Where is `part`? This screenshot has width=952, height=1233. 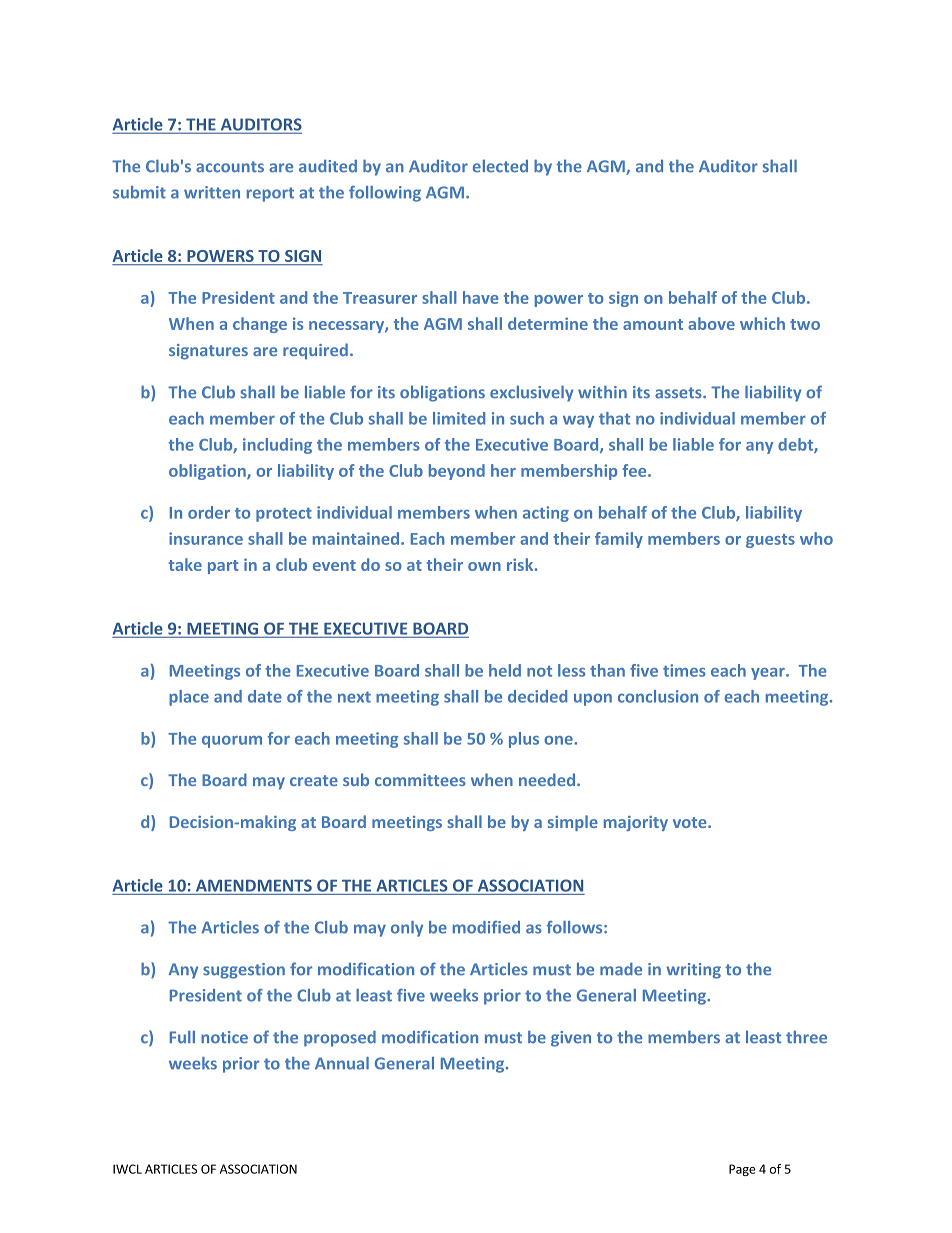 part is located at coordinates (223, 567).
